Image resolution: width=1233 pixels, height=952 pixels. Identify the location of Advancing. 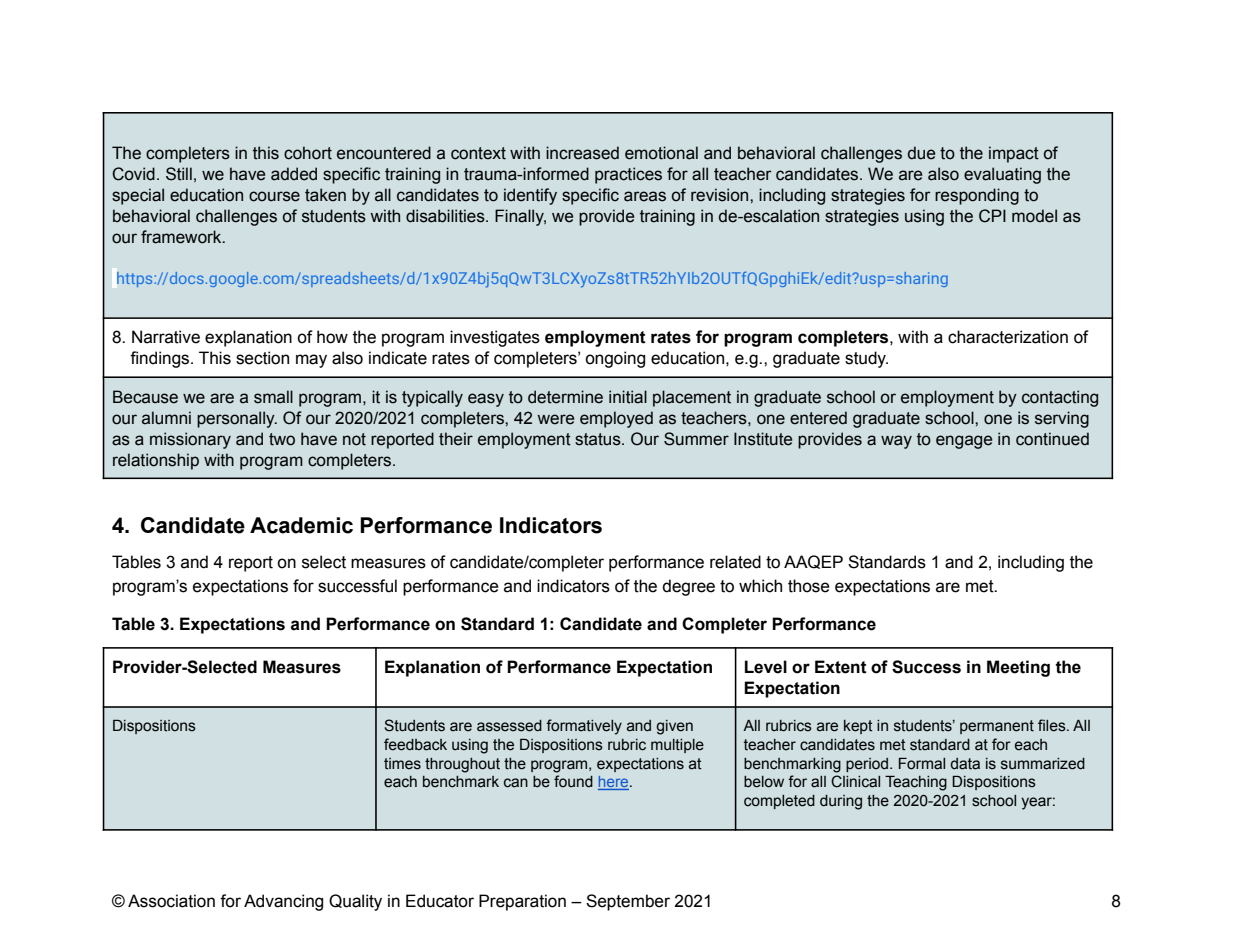
(283, 902).
